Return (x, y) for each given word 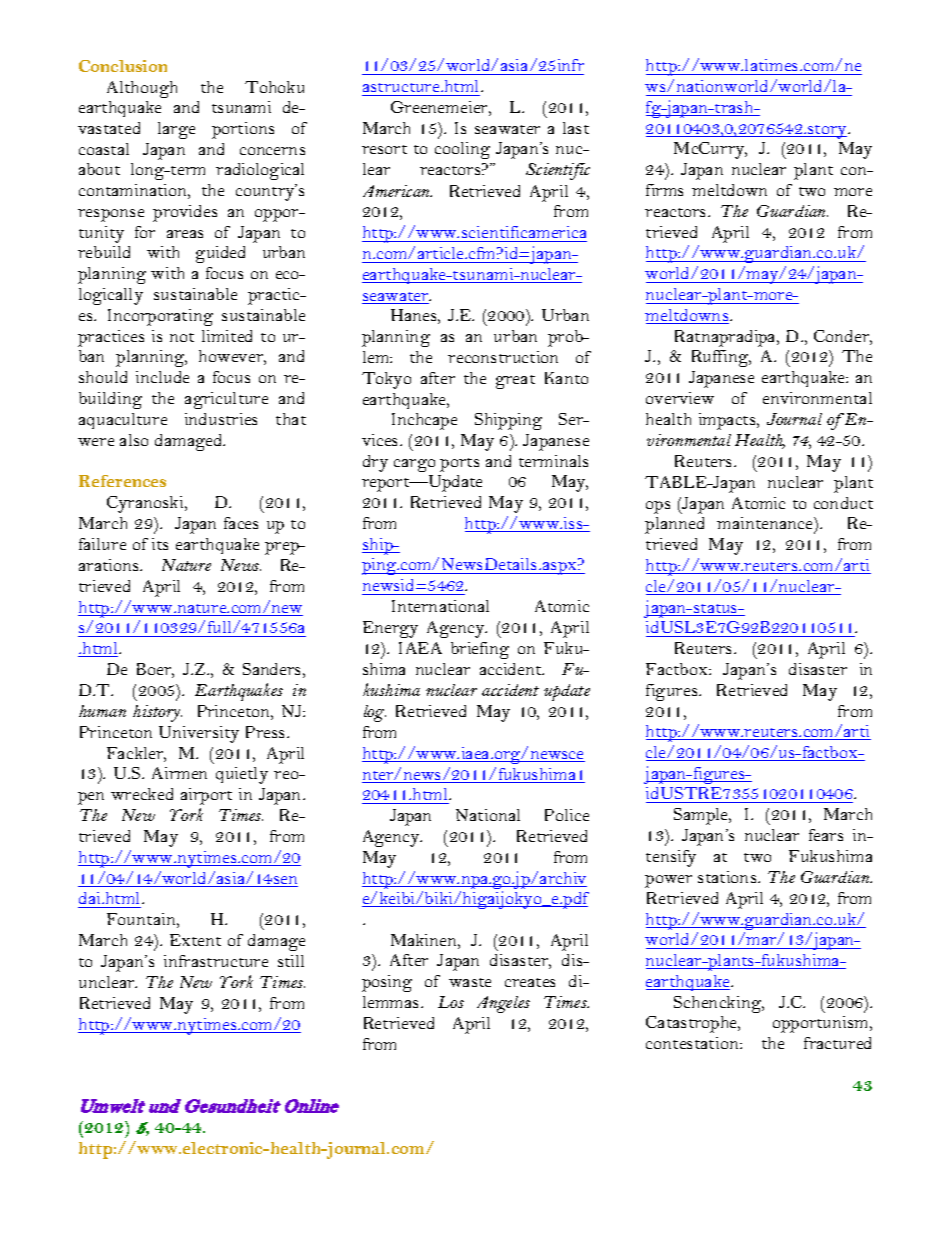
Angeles (503, 1004)
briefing (480, 650)
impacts (728, 421)
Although (142, 89)
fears (826, 835)
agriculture (226, 400)
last (576, 128)
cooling (462, 150)
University (199, 734)
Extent (195, 940)
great (515, 382)
